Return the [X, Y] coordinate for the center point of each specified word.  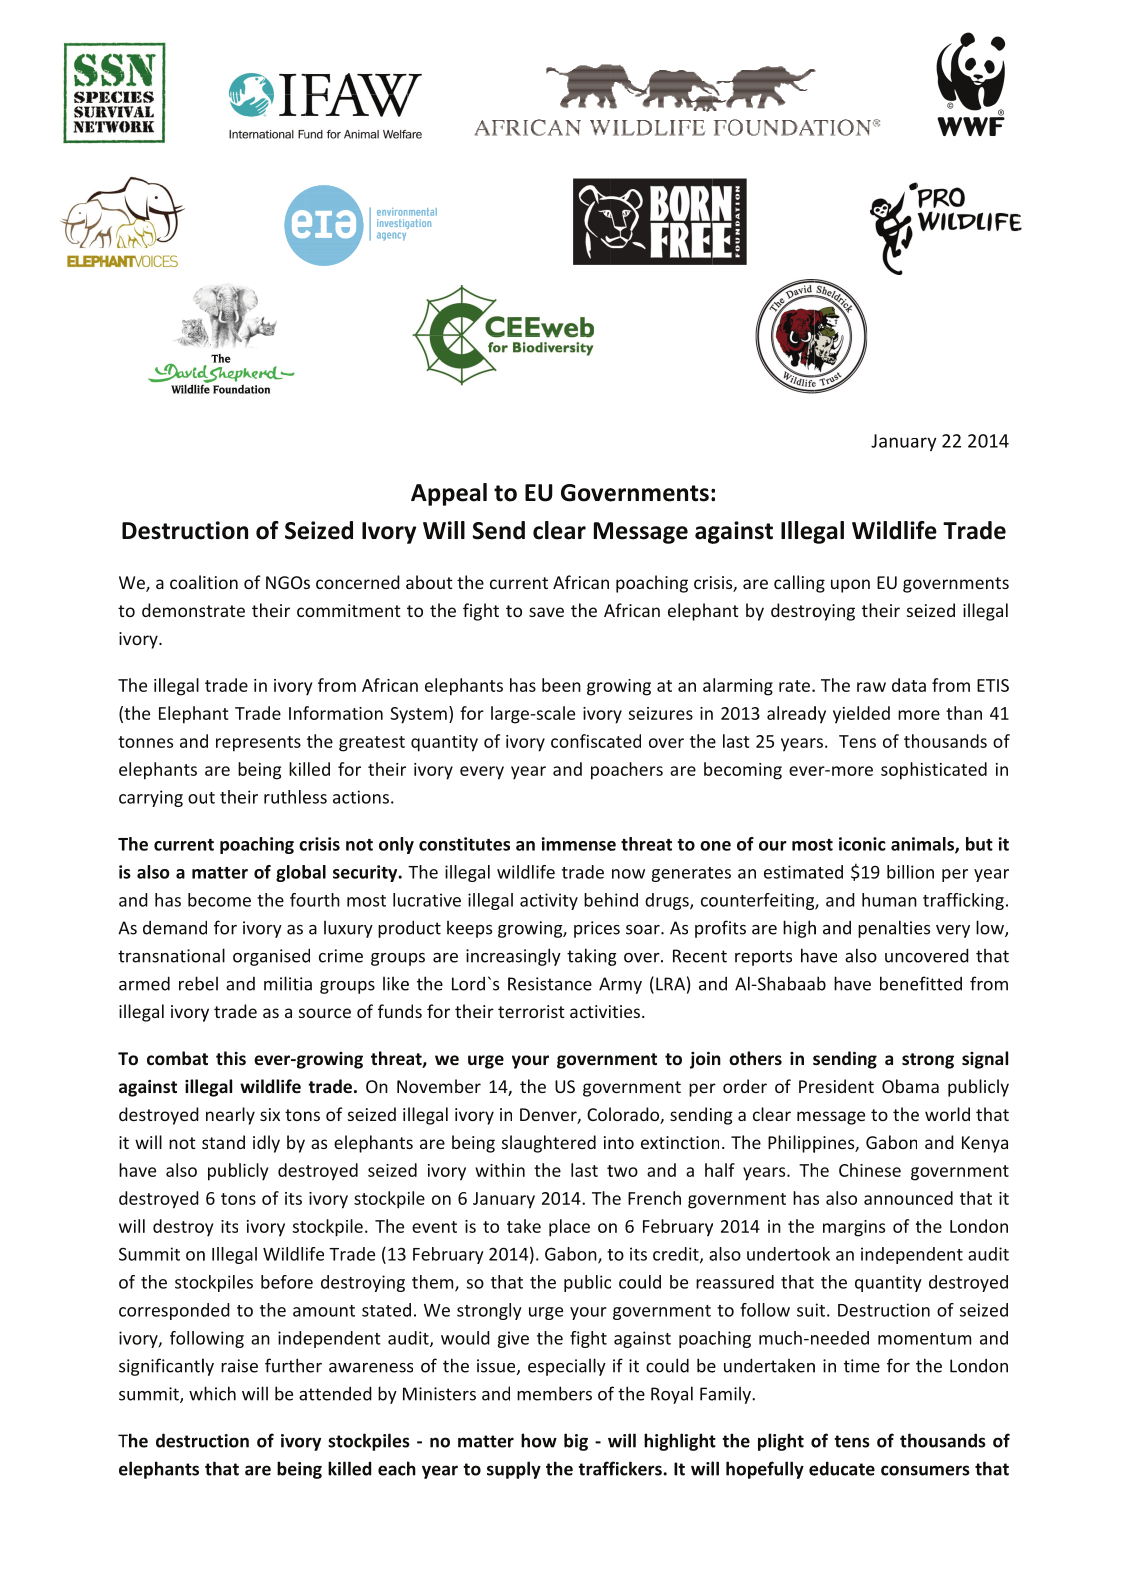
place [569, 1228]
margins [854, 1228]
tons [238, 1199]
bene [900, 983]
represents [258, 744]
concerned [358, 582]
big [576, 1442]
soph [899, 771]
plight [781, 1442]
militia [288, 983]
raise [239, 1366]
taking [592, 957]
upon [850, 586]
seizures [661, 713]
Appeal [449, 494]
